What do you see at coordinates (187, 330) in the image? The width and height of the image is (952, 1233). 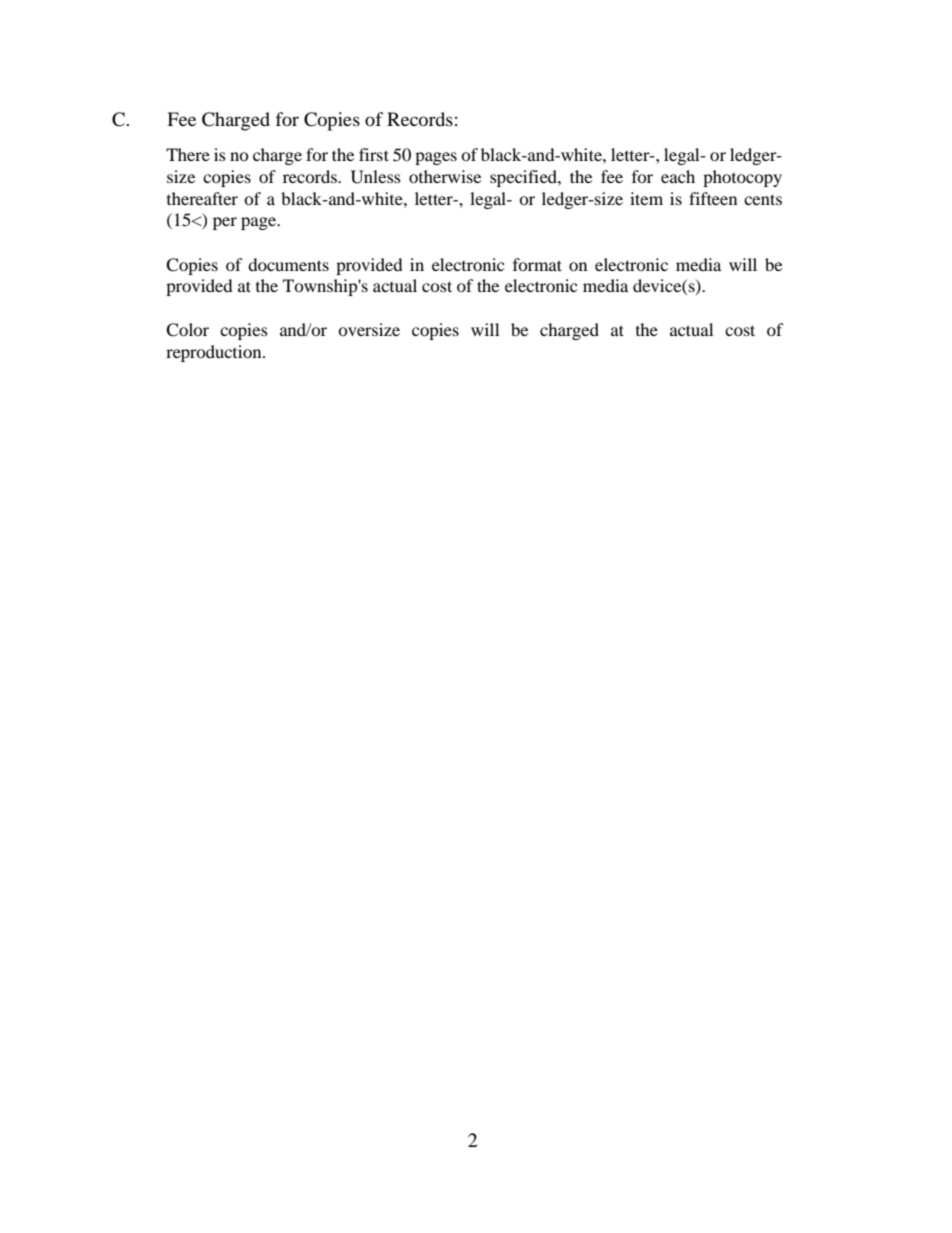 I see `Color` at bounding box center [187, 330].
